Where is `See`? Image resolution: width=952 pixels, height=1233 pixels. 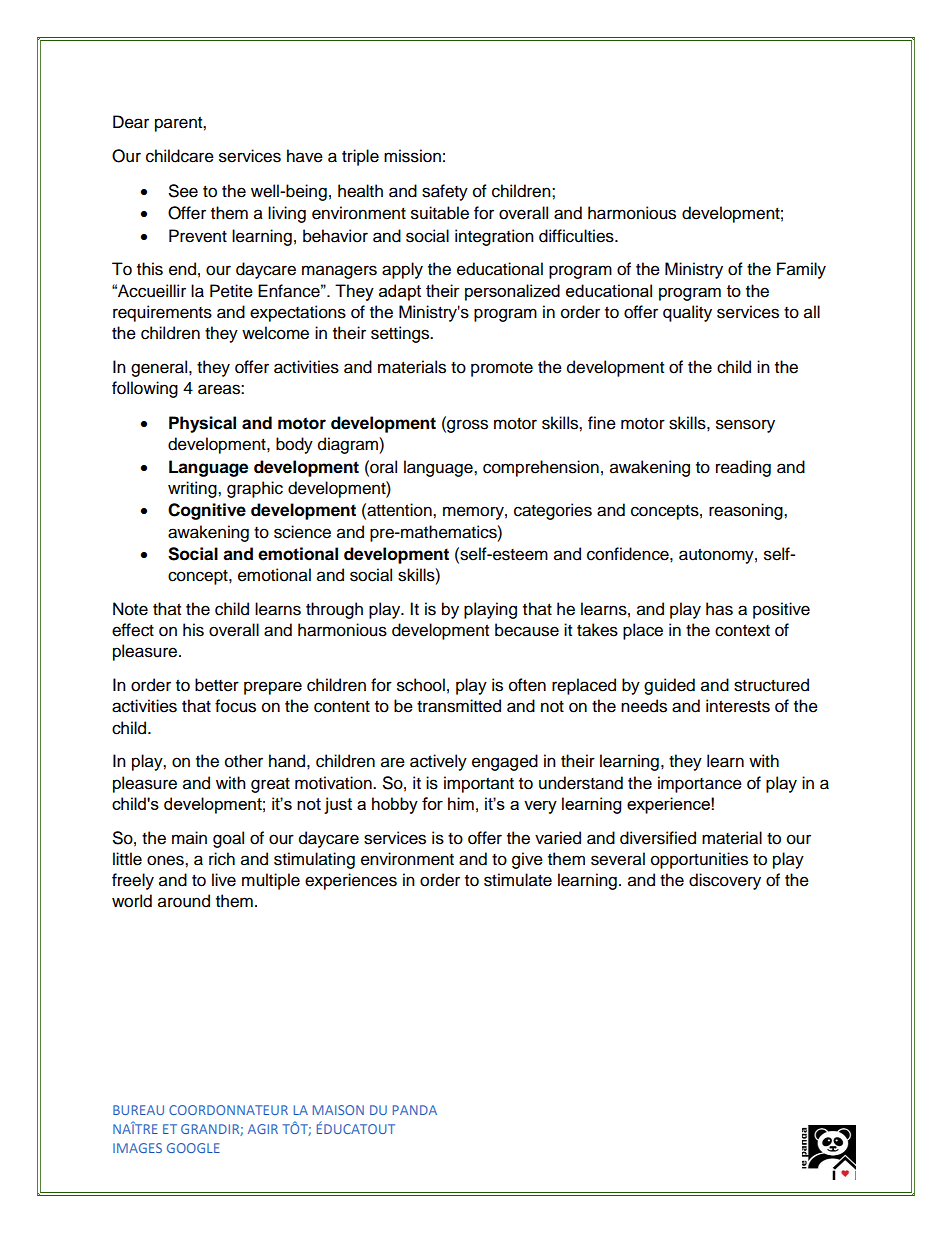
See is located at coordinates (183, 191).
